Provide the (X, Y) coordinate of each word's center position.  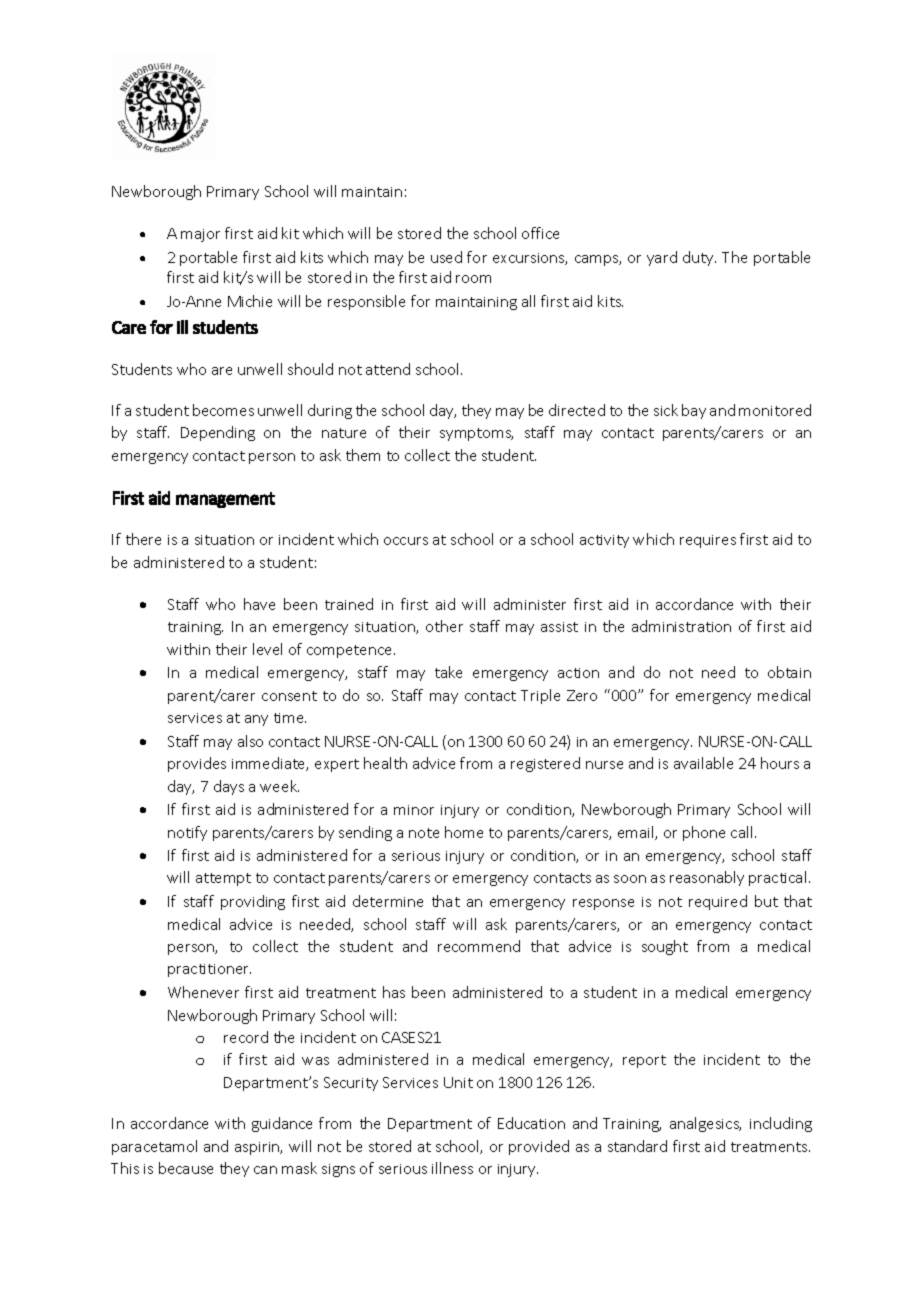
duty (699, 258)
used (446, 257)
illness (452, 1168)
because (186, 1168)
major (200, 235)
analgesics (705, 1124)
